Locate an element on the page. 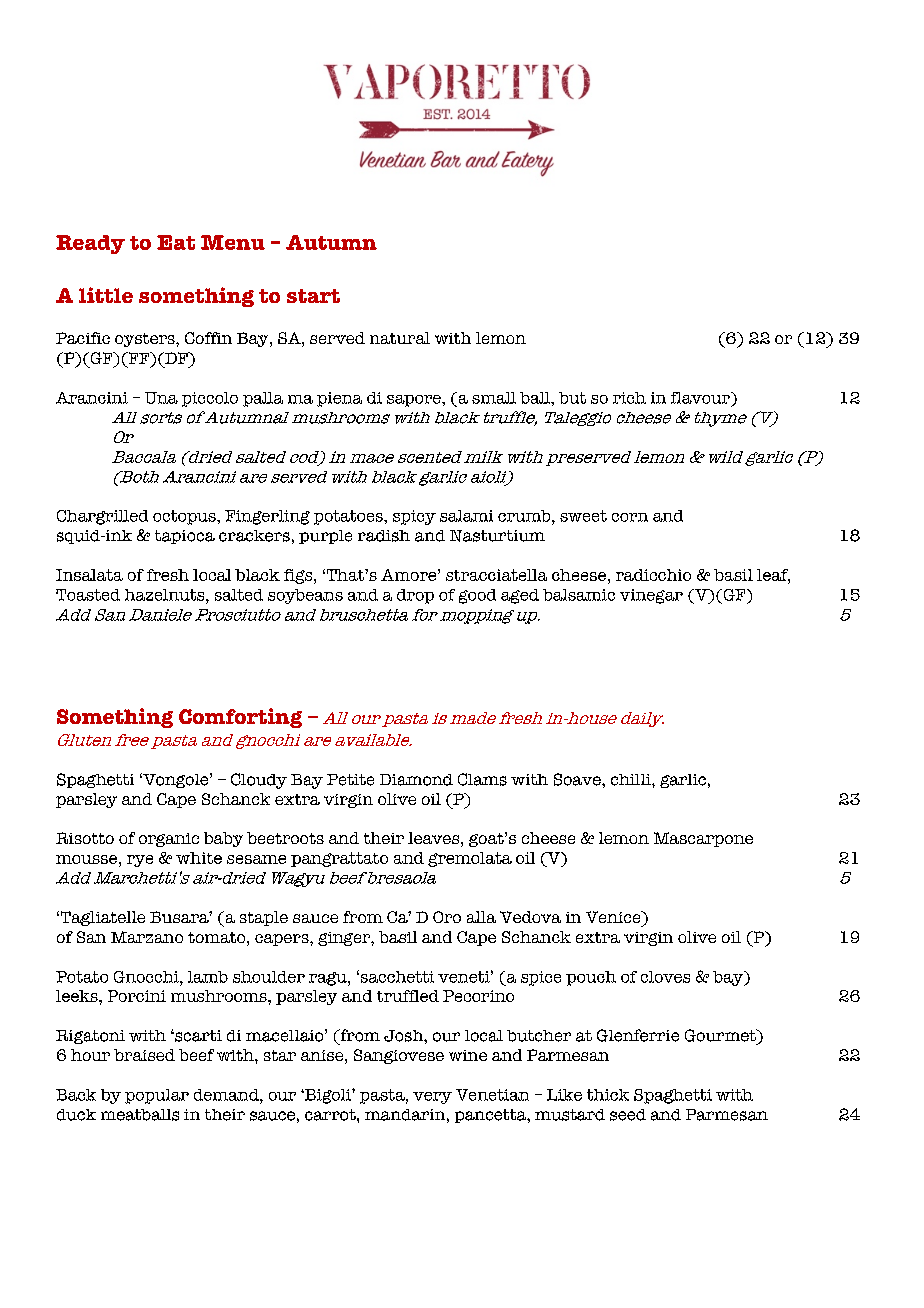  tapioca is located at coordinates (185, 537).
